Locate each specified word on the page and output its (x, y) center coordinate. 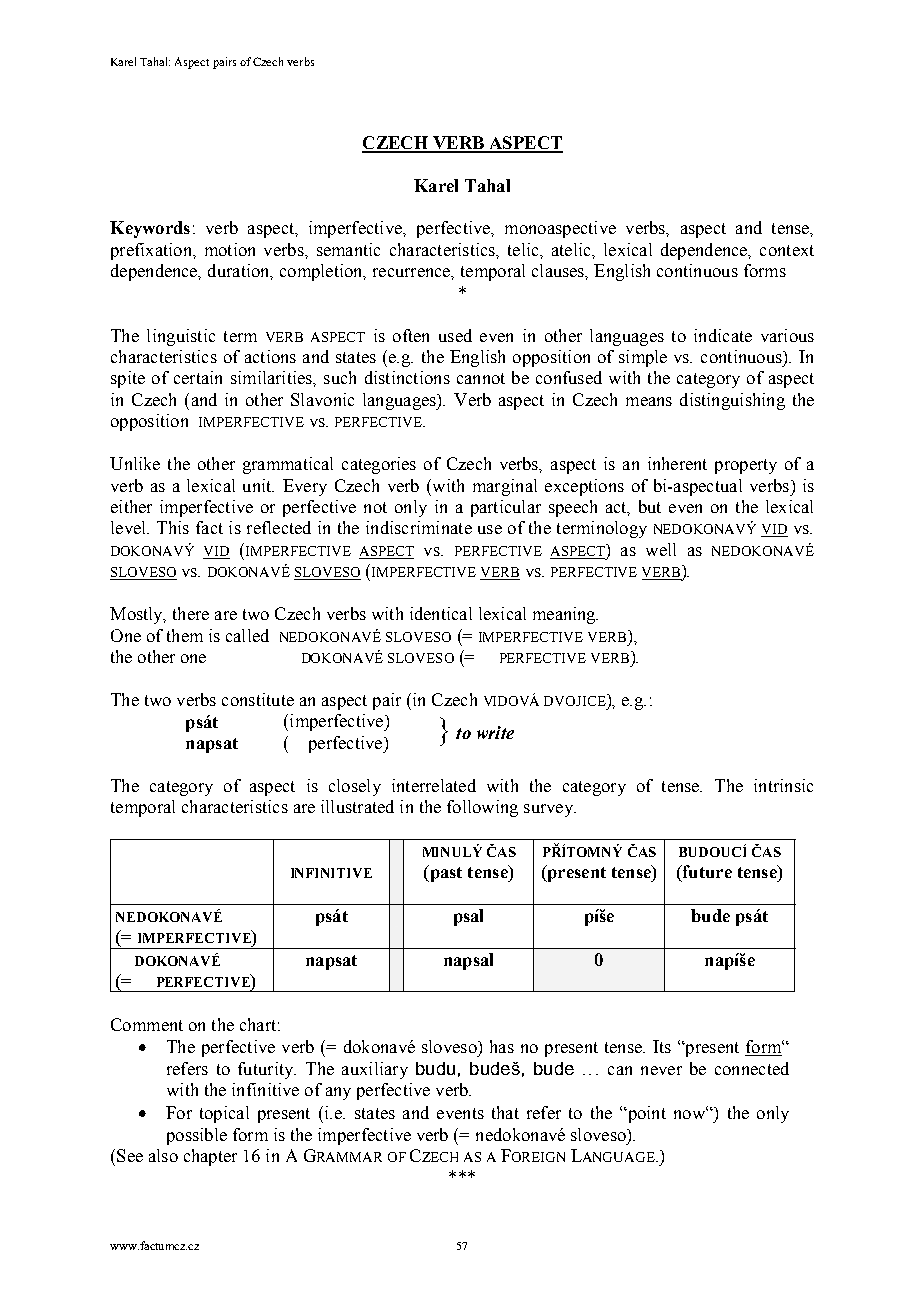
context (787, 250)
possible (197, 1136)
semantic (348, 249)
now (690, 1113)
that (505, 1112)
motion (230, 249)
